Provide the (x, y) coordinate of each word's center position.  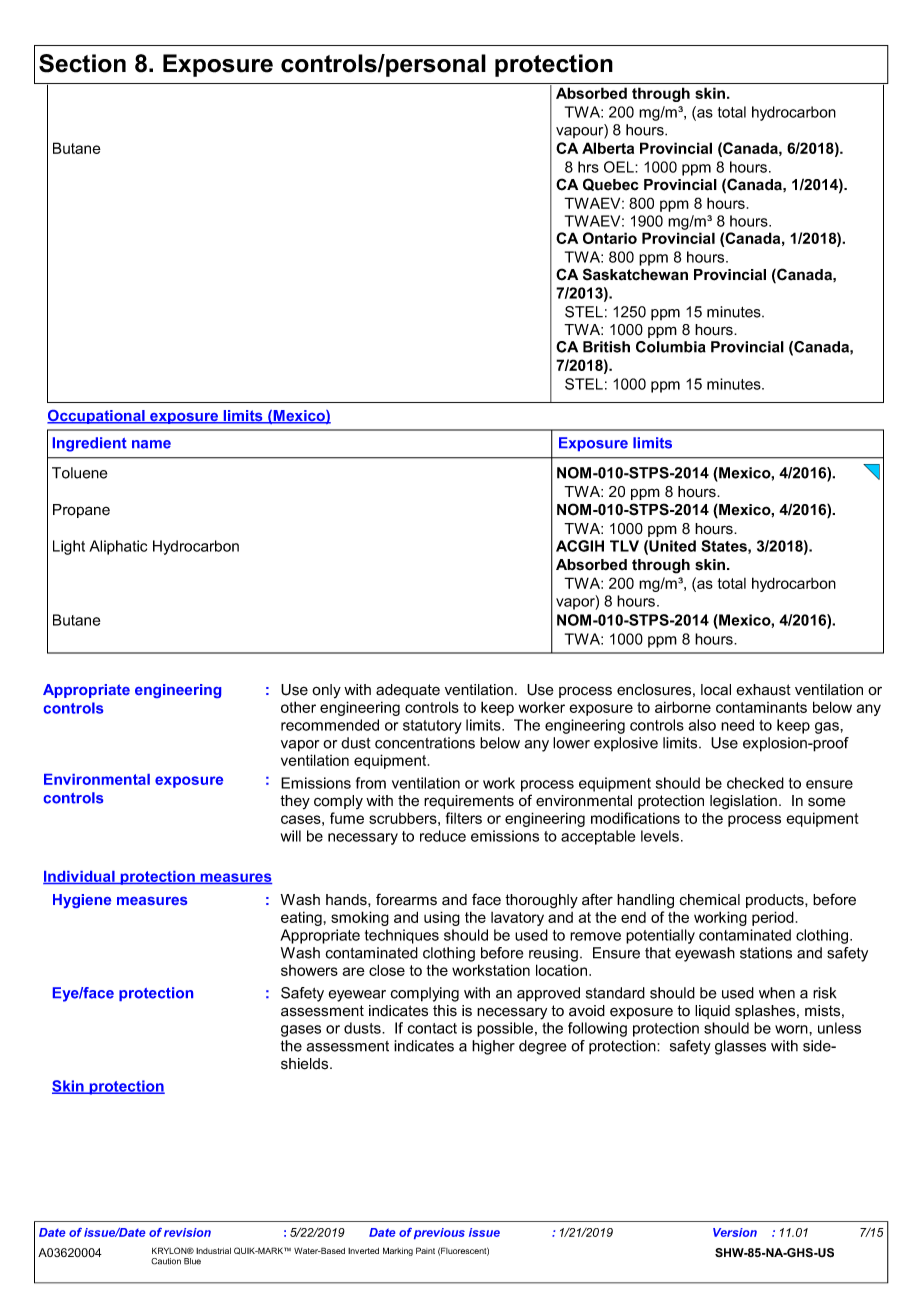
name (151, 444)
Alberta (608, 148)
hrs (588, 167)
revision (187, 1232)
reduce (443, 836)
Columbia (671, 347)
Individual (80, 877)
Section (82, 63)
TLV (624, 546)
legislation (743, 802)
